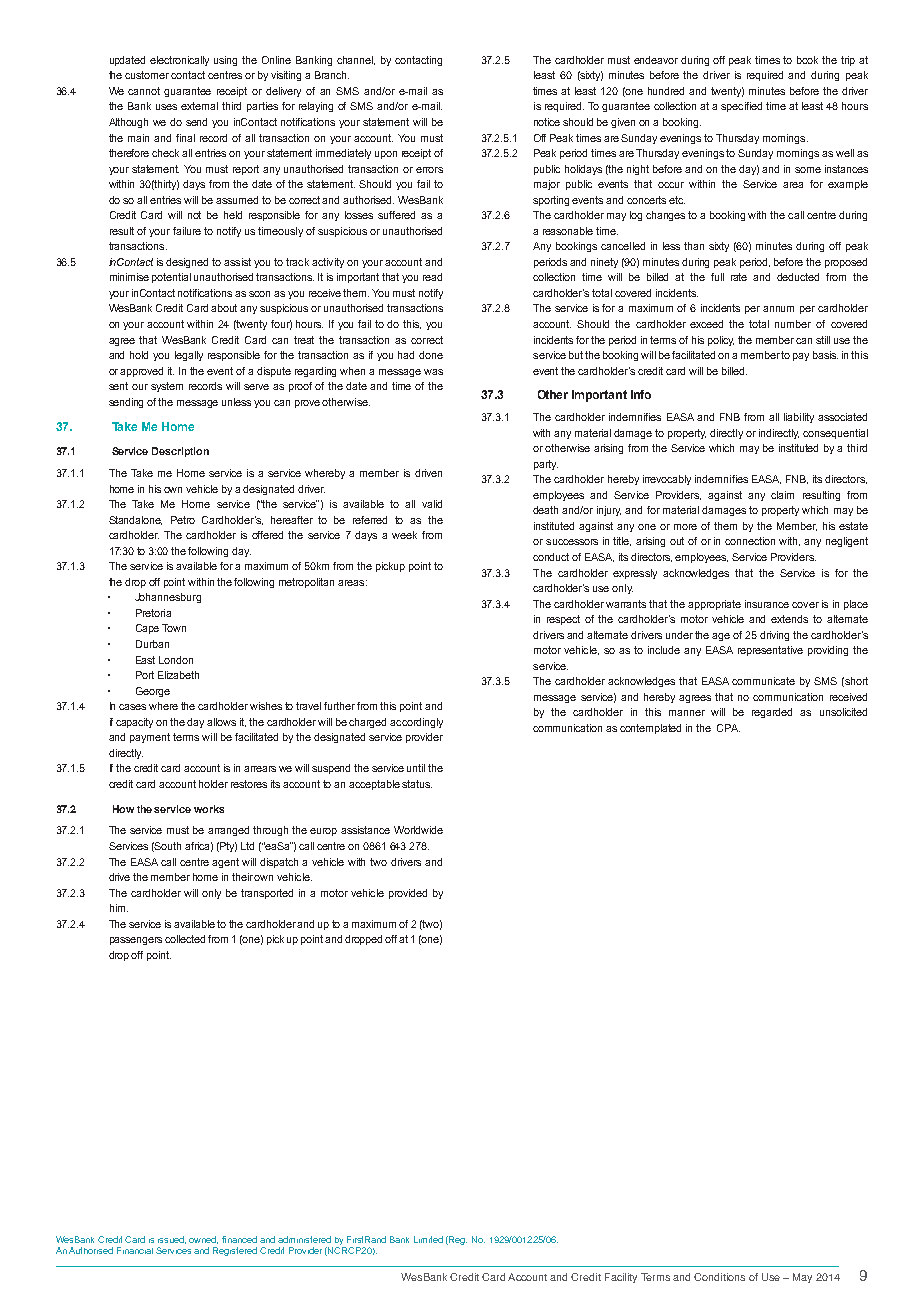 The height and width of the screenshot is (1308, 924). Describe the element at coordinates (719, 1277) in the screenshot. I see `Conditions` at that location.
